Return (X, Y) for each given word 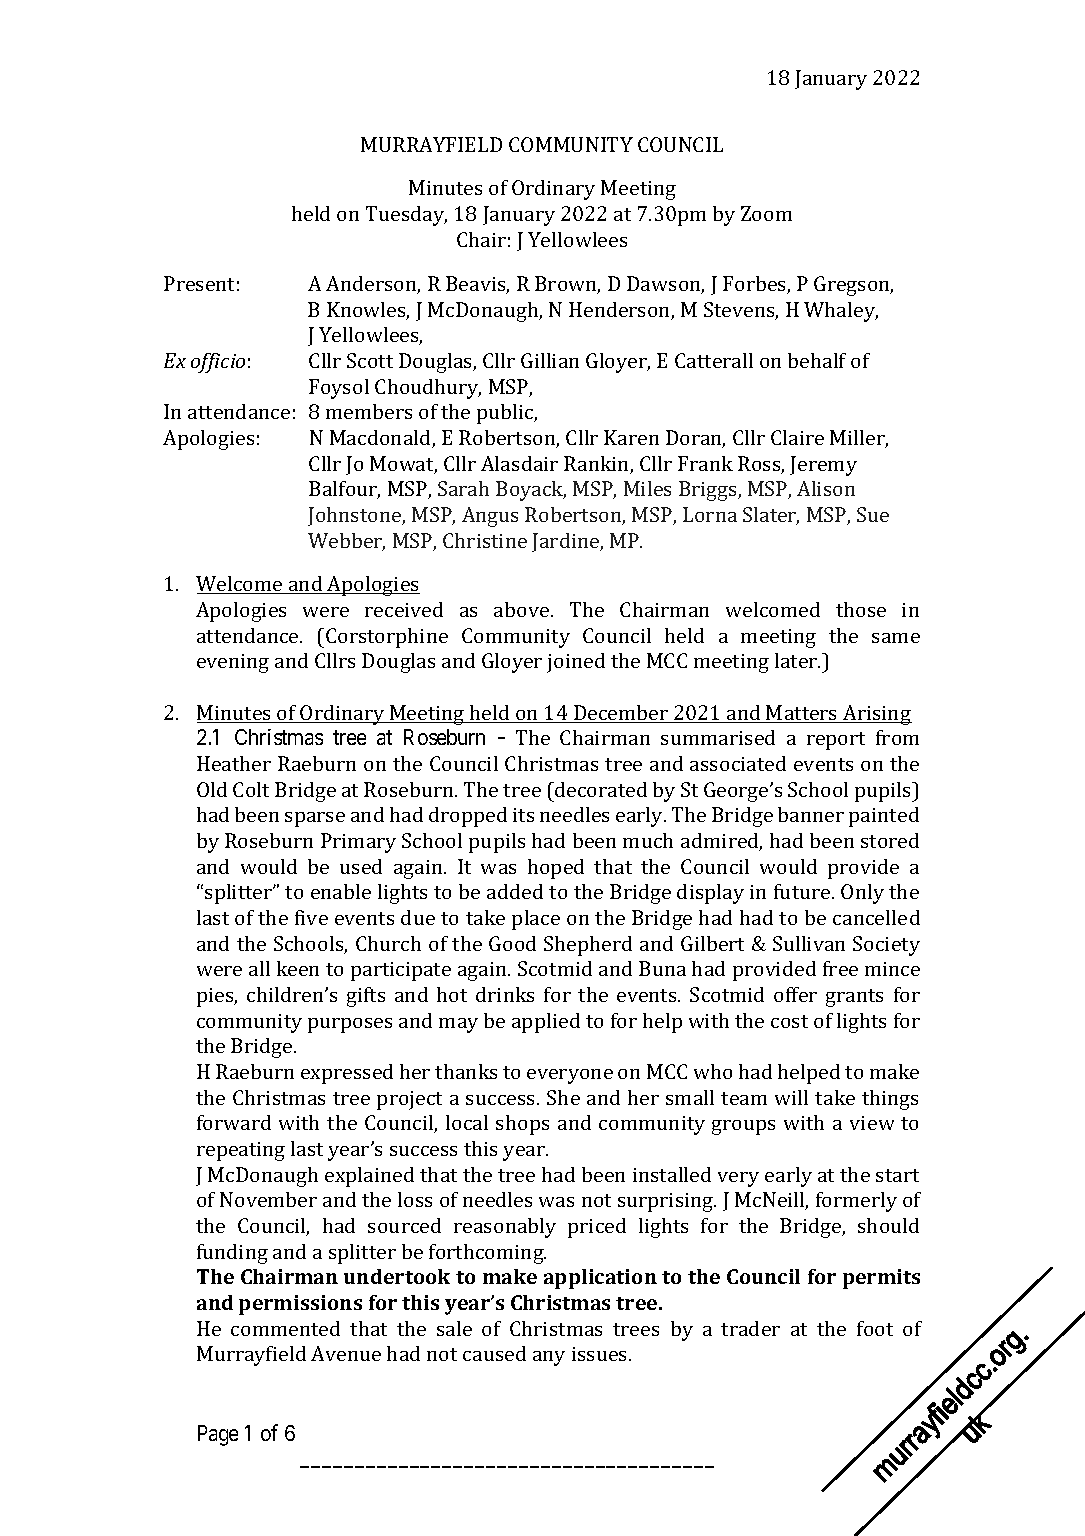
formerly (856, 1202)
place (536, 920)
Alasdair (519, 463)
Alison (826, 488)
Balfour (344, 490)
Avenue (346, 1353)
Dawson (665, 285)
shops (522, 1125)
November (268, 1199)
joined (576, 663)
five (311, 917)
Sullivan (809, 943)
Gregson (853, 286)
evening (233, 663)
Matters (802, 714)
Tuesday (406, 216)
